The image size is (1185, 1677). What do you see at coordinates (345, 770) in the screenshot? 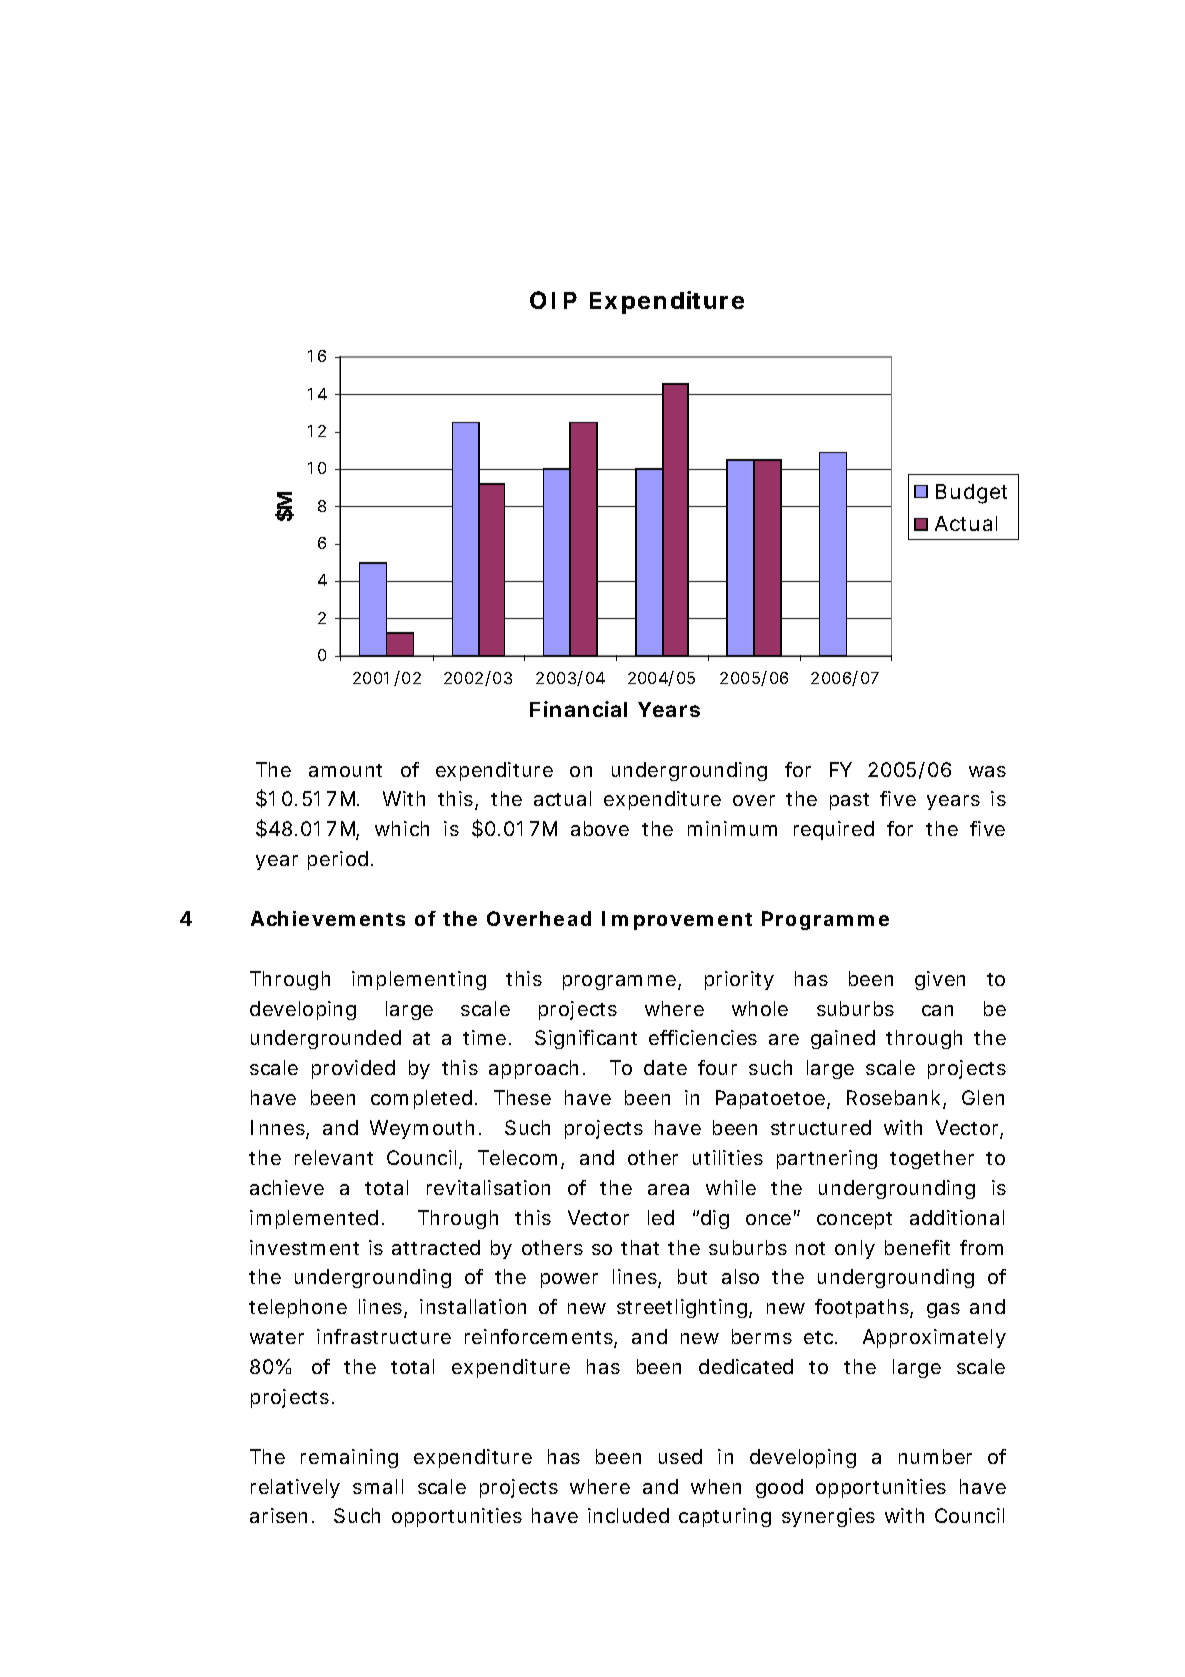
I see `amount` at bounding box center [345, 770].
